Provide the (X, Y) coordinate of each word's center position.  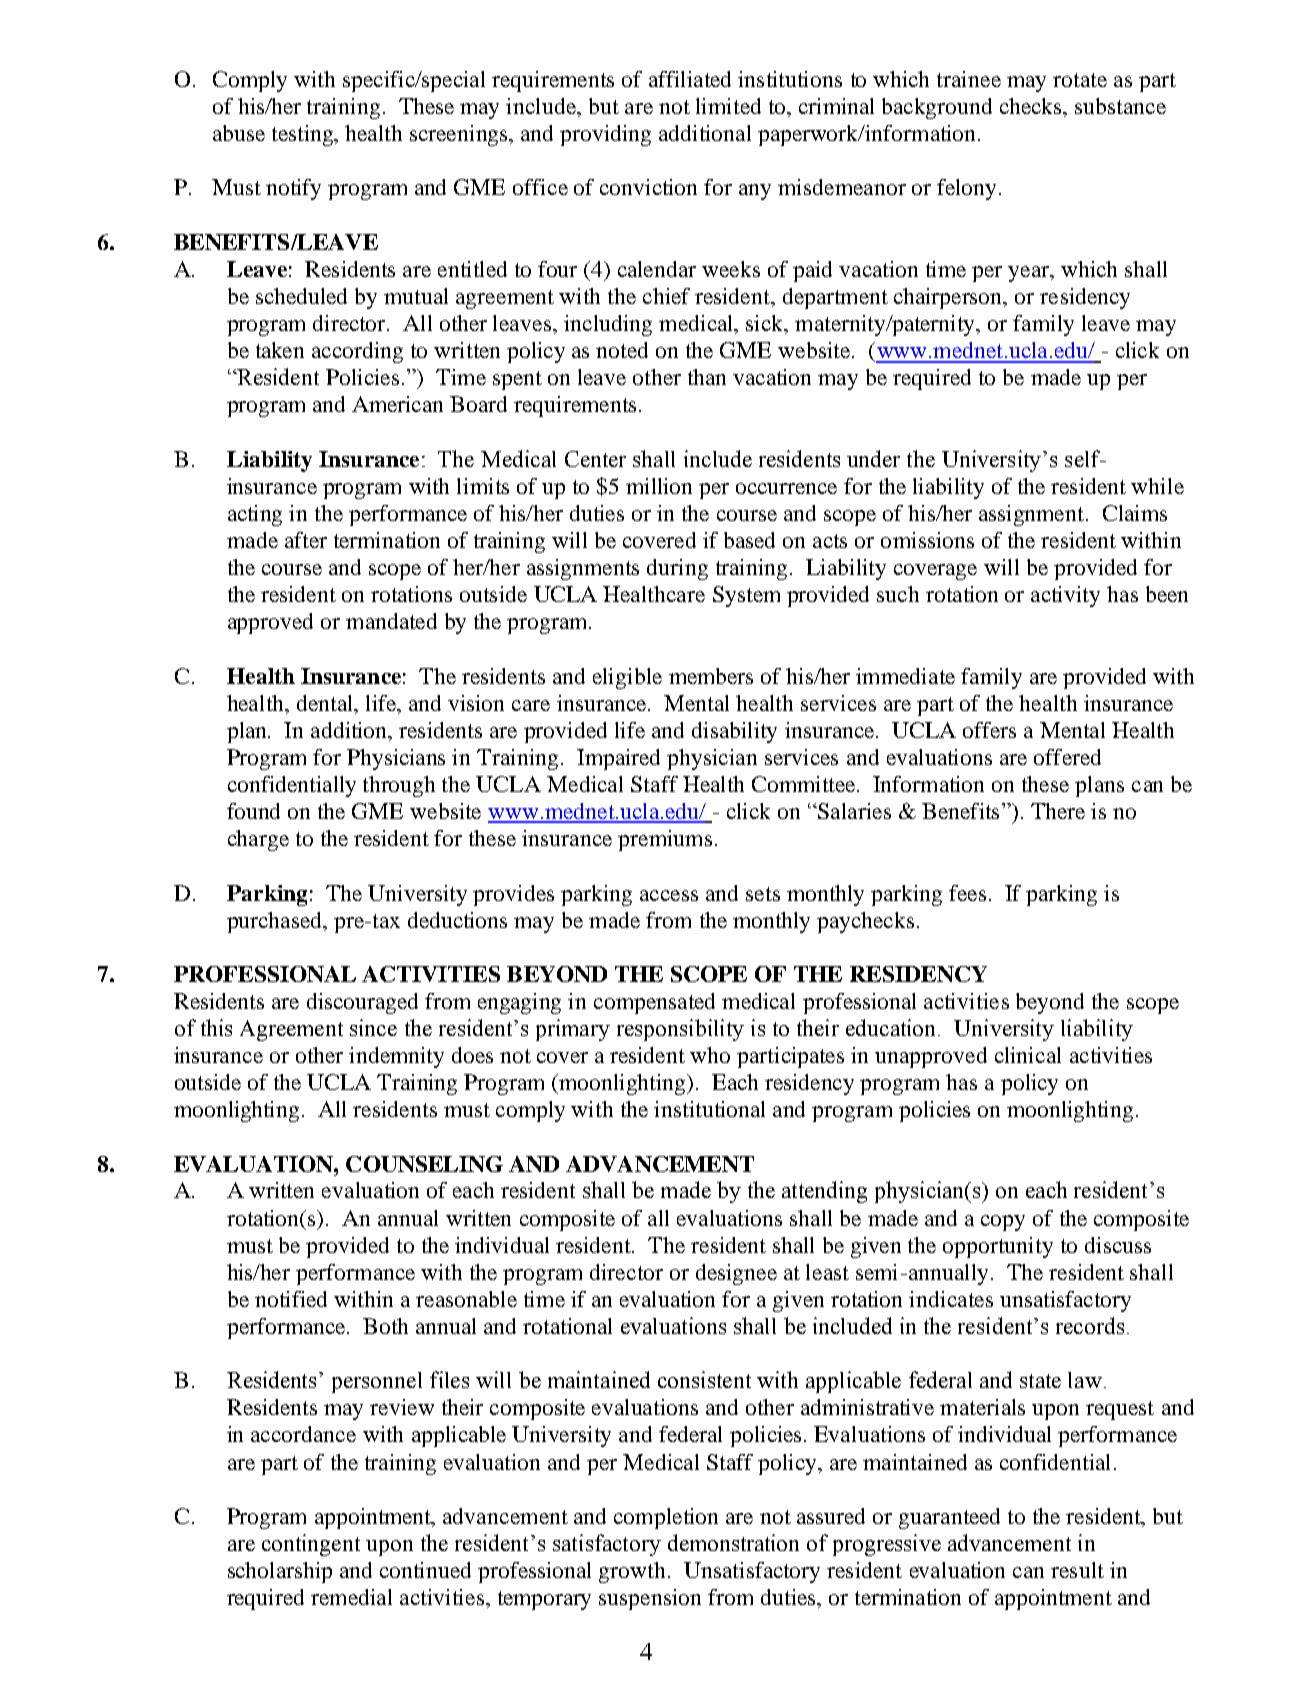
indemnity (396, 1057)
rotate (1080, 80)
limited (728, 106)
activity (1065, 596)
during (677, 569)
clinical (1028, 1055)
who (710, 1055)
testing (304, 135)
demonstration (733, 1542)
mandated (391, 621)
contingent (311, 1545)
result (1077, 1570)
